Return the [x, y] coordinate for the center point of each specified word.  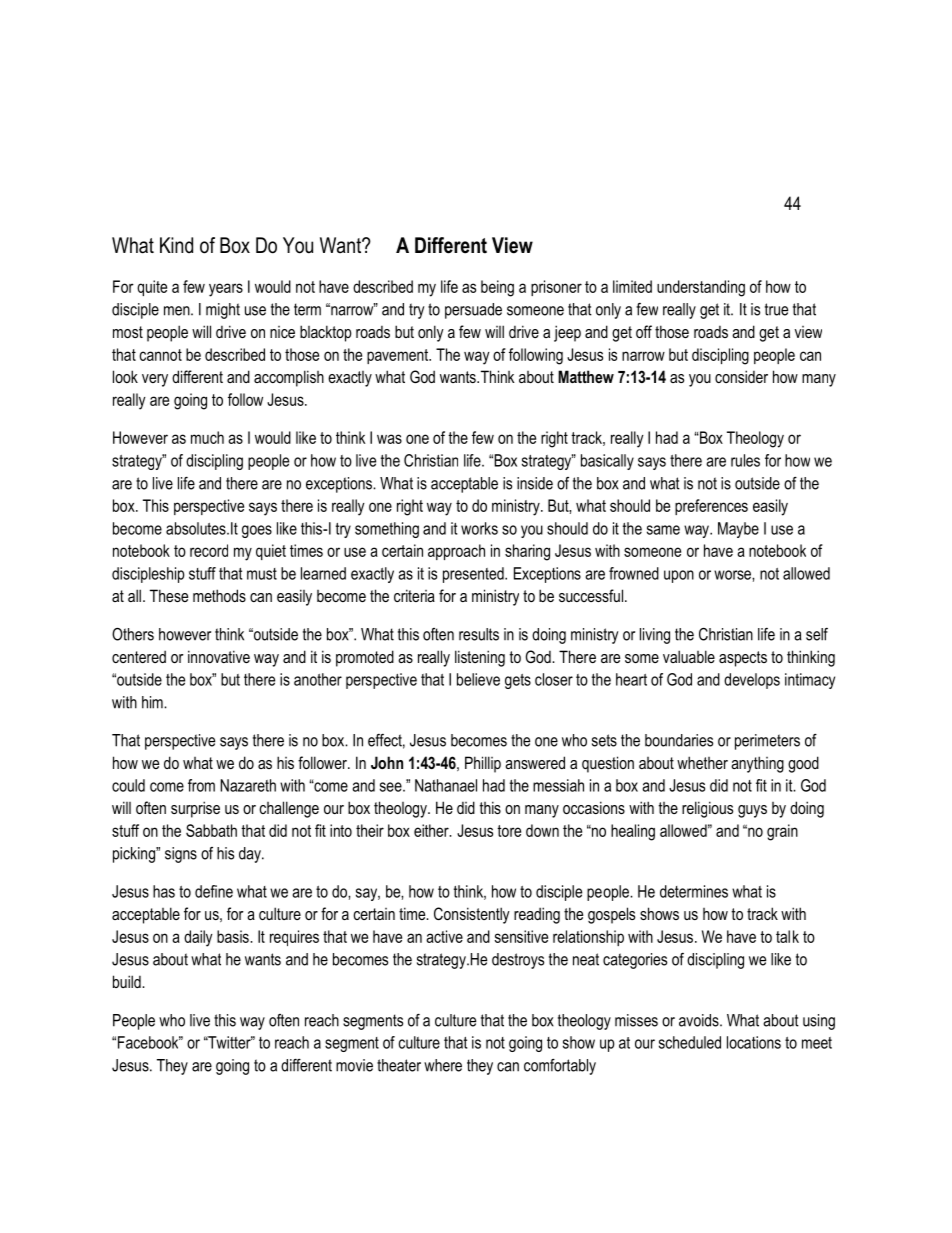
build [128, 981]
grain [782, 832]
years [226, 290]
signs [181, 855]
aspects [743, 659]
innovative [219, 656]
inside [535, 483]
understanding [701, 288]
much [207, 437]
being [497, 288]
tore [509, 831]
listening [480, 658]
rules [745, 460]
